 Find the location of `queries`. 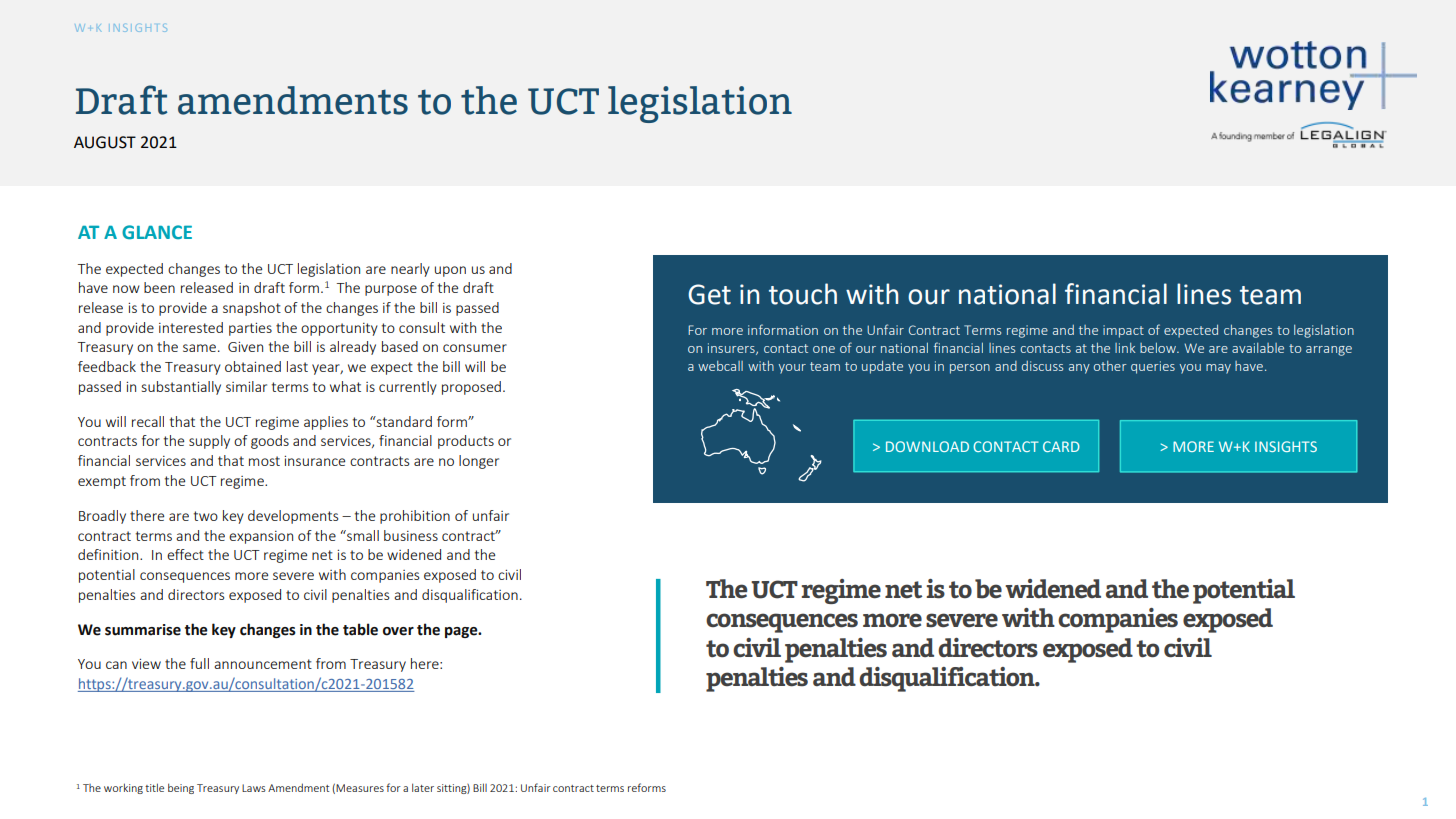

queries is located at coordinates (1153, 367).
